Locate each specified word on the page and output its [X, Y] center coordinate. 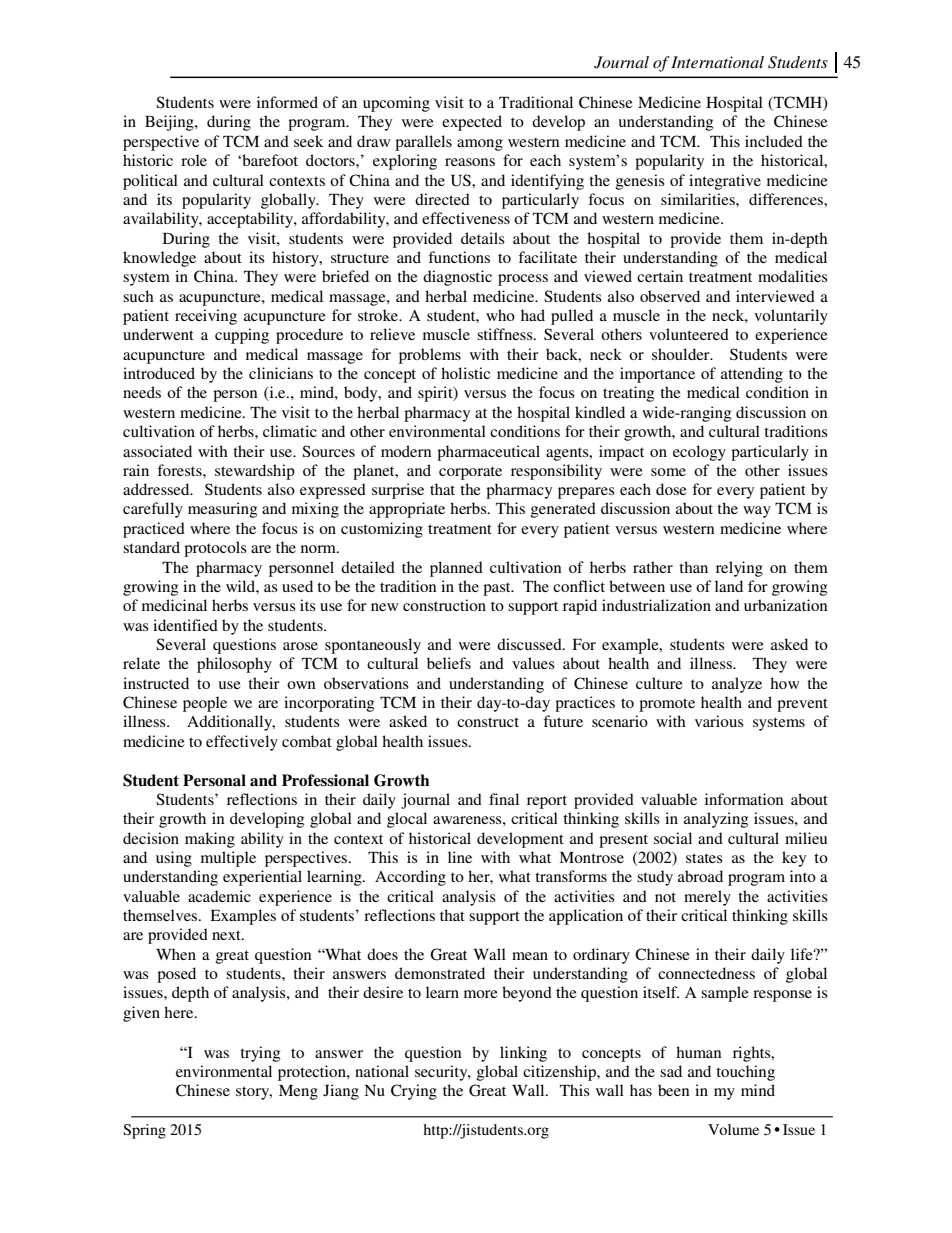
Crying [414, 1092]
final [504, 799]
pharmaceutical [488, 453]
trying [260, 1054]
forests [180, 470]
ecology [699, 453]
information [744, 799]
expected [472, 123]
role [194, 160]
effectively [242, 743]
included [774, 141]
